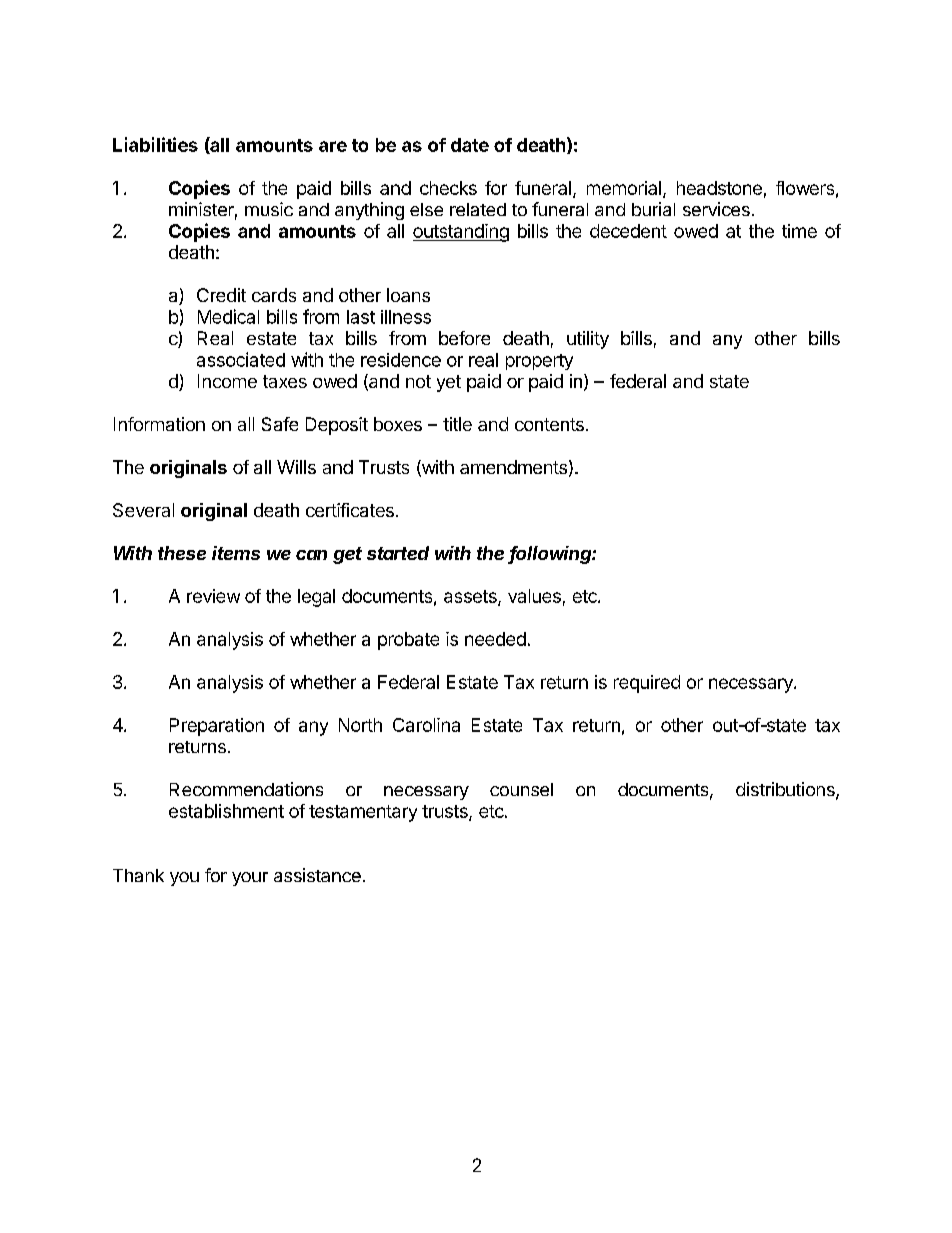 The width and height of the document is (952, 1233). I want to click on amendments, so click(513, 467).
